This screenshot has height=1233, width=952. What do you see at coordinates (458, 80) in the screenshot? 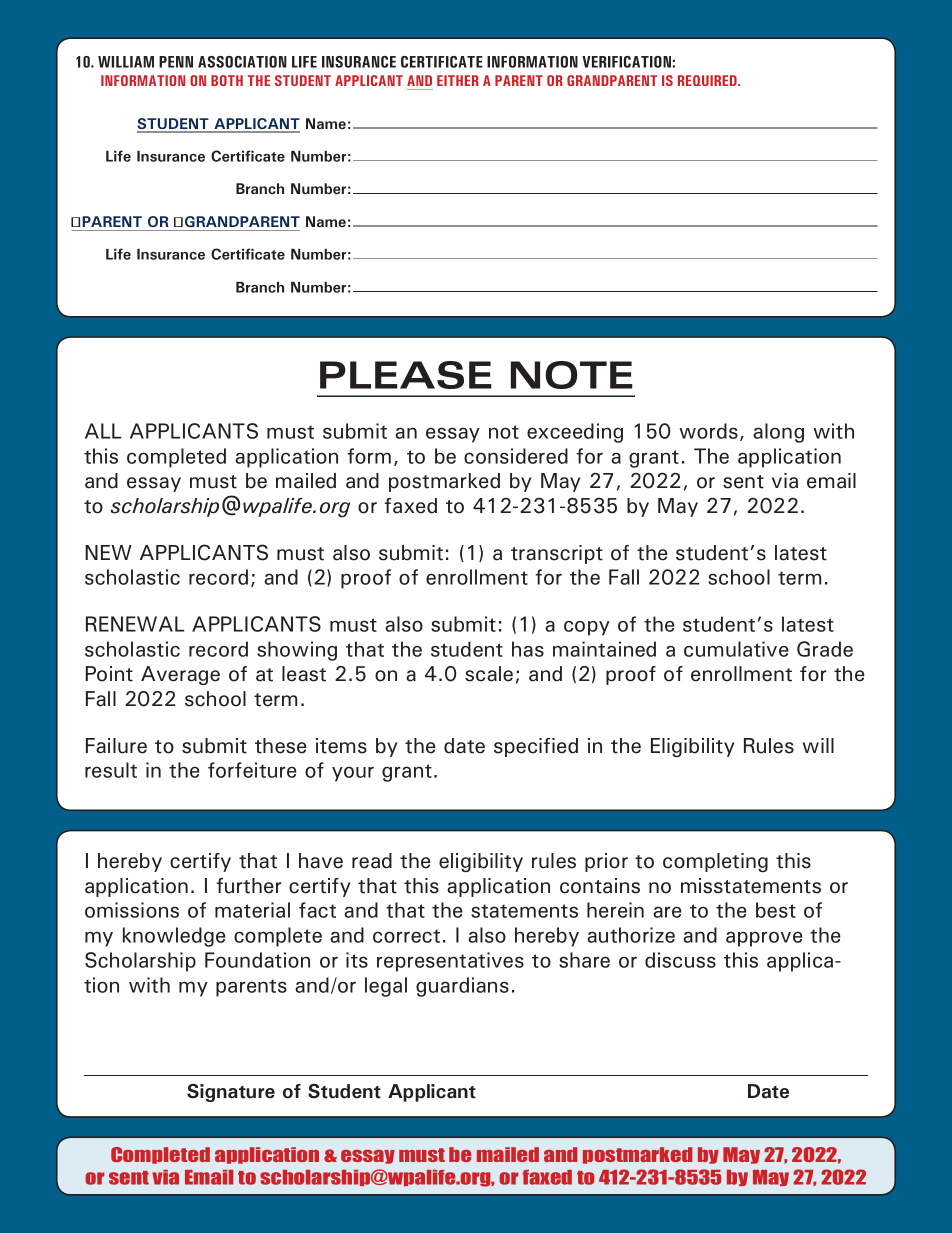
I see `EITHER` at bounding box center [458, 80].
